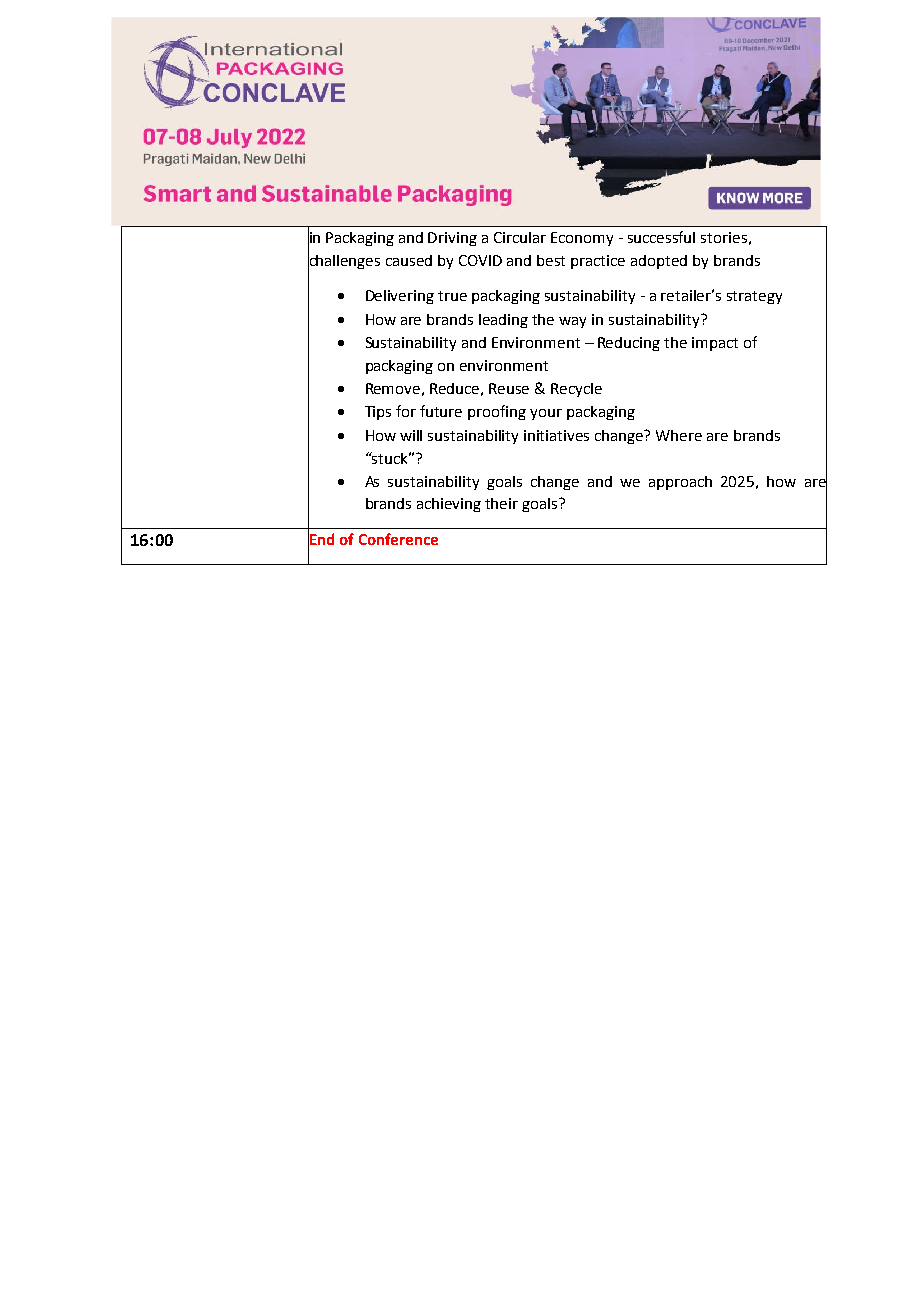  I want to click on their, so click(501, 503).
